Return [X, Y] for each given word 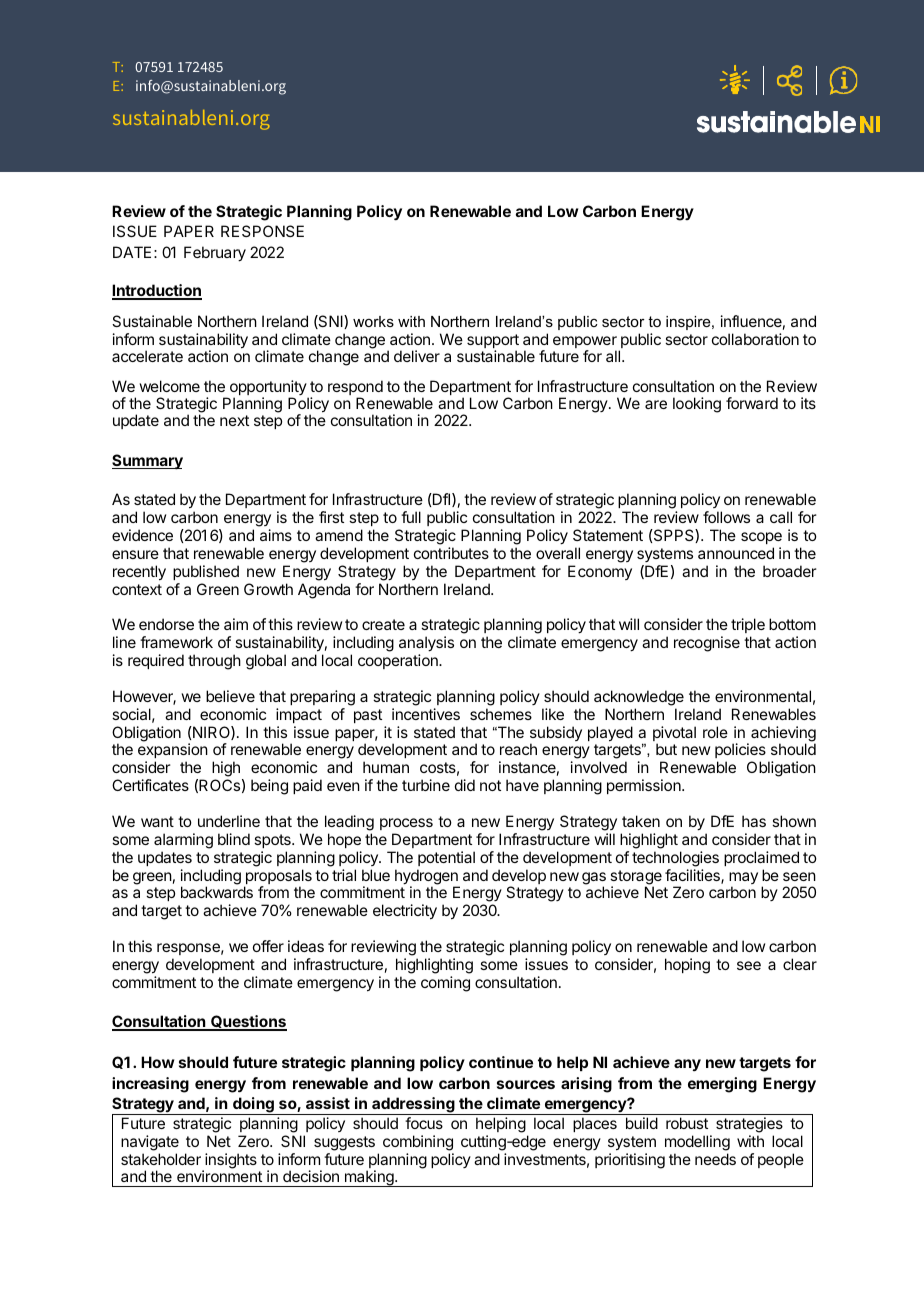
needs [715, 1159]
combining [418, 1143]
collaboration [755, 339]
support [493, 342]
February [215, 254]
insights [230, 1162]
